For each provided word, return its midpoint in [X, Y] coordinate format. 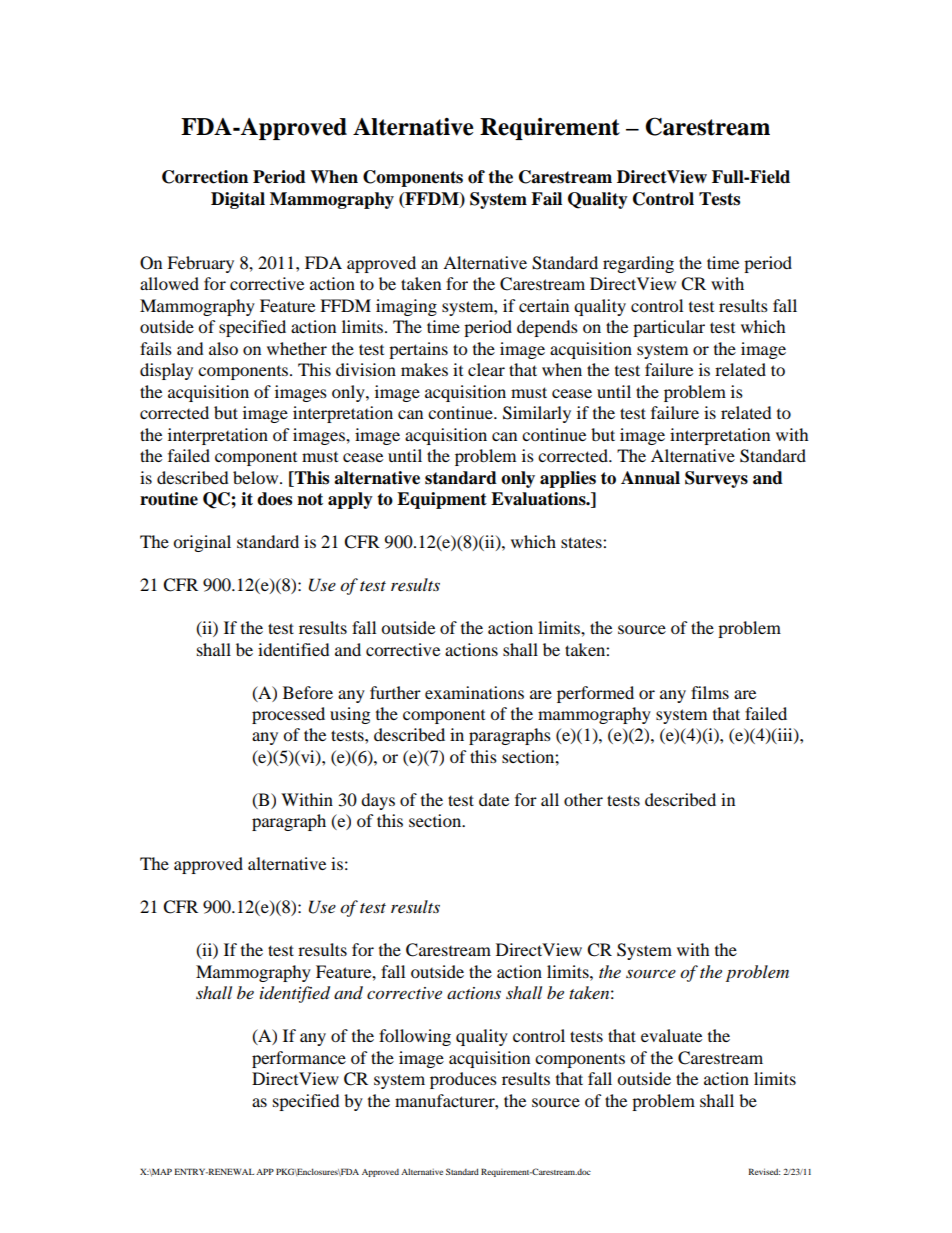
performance [299, 1059]
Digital [238, 200]
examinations [474, 692]
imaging [406, 307]
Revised [764, 1171]
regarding [638, 264]
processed [288, 715]
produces [463, 1080]
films [710, 692]
